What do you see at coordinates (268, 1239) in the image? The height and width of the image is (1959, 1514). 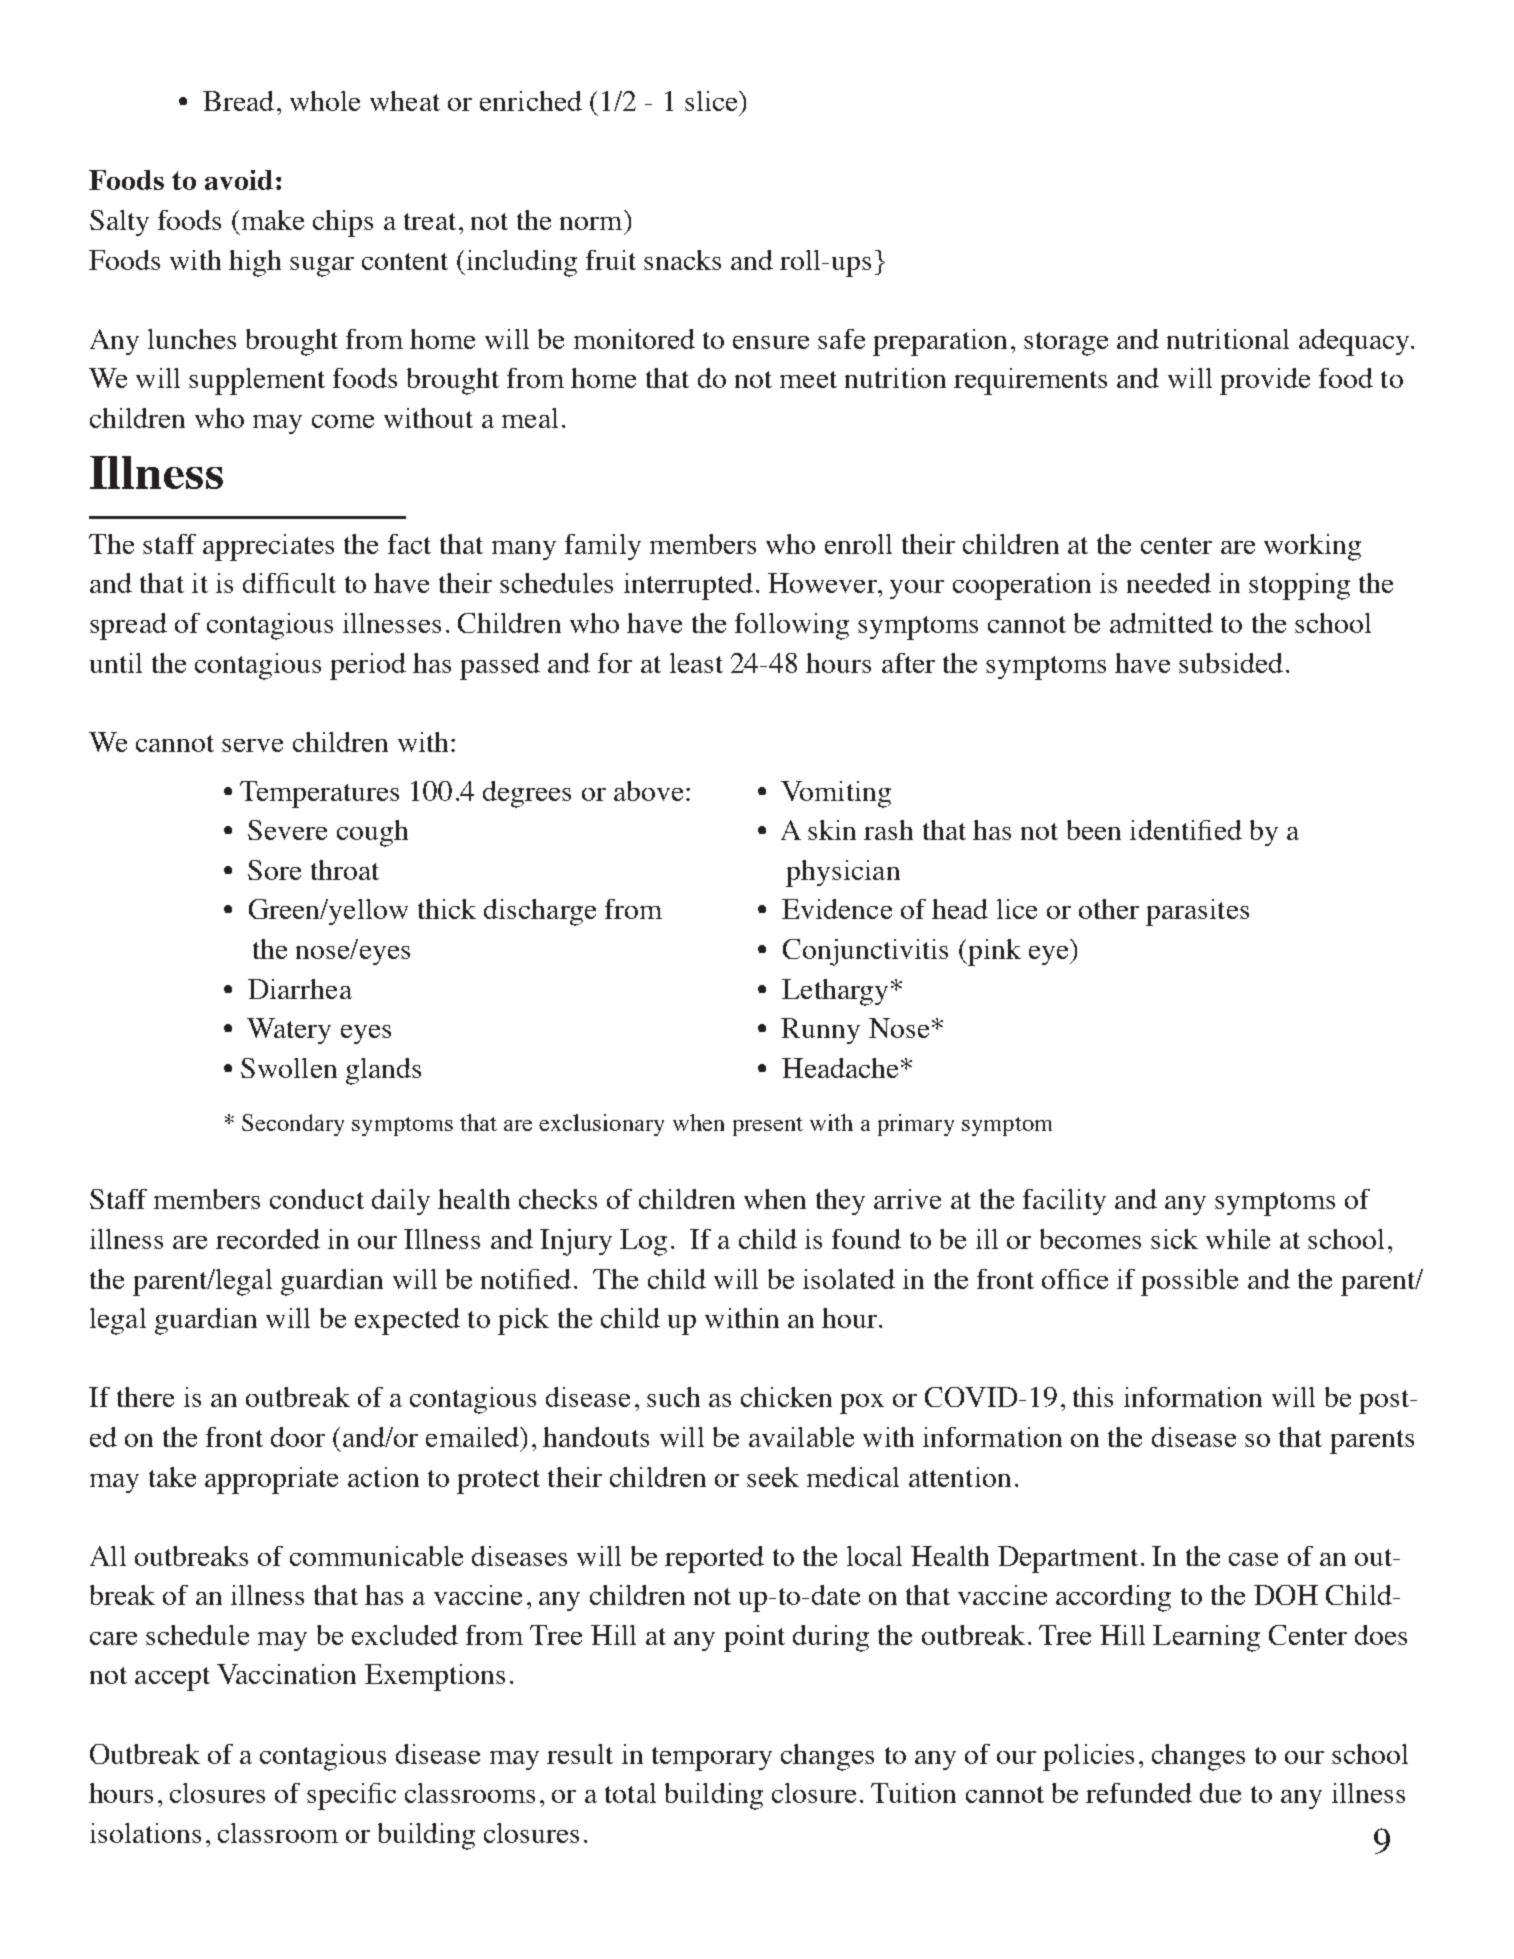 I see `recorded` at bounding box center [268, 1239].
